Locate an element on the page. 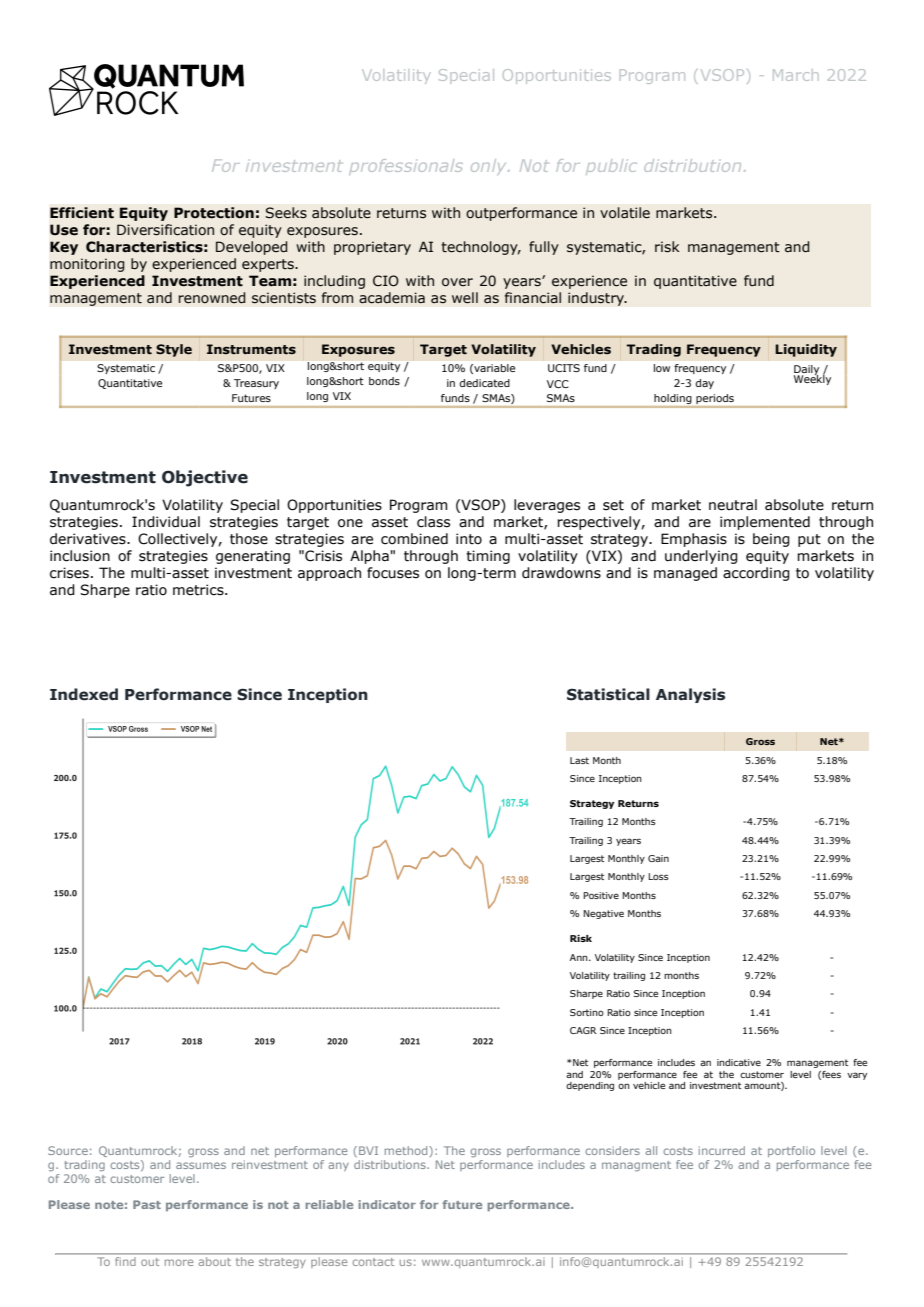 This page has height=1307, width=924. Indexed is located at coordinates (84, 694).
